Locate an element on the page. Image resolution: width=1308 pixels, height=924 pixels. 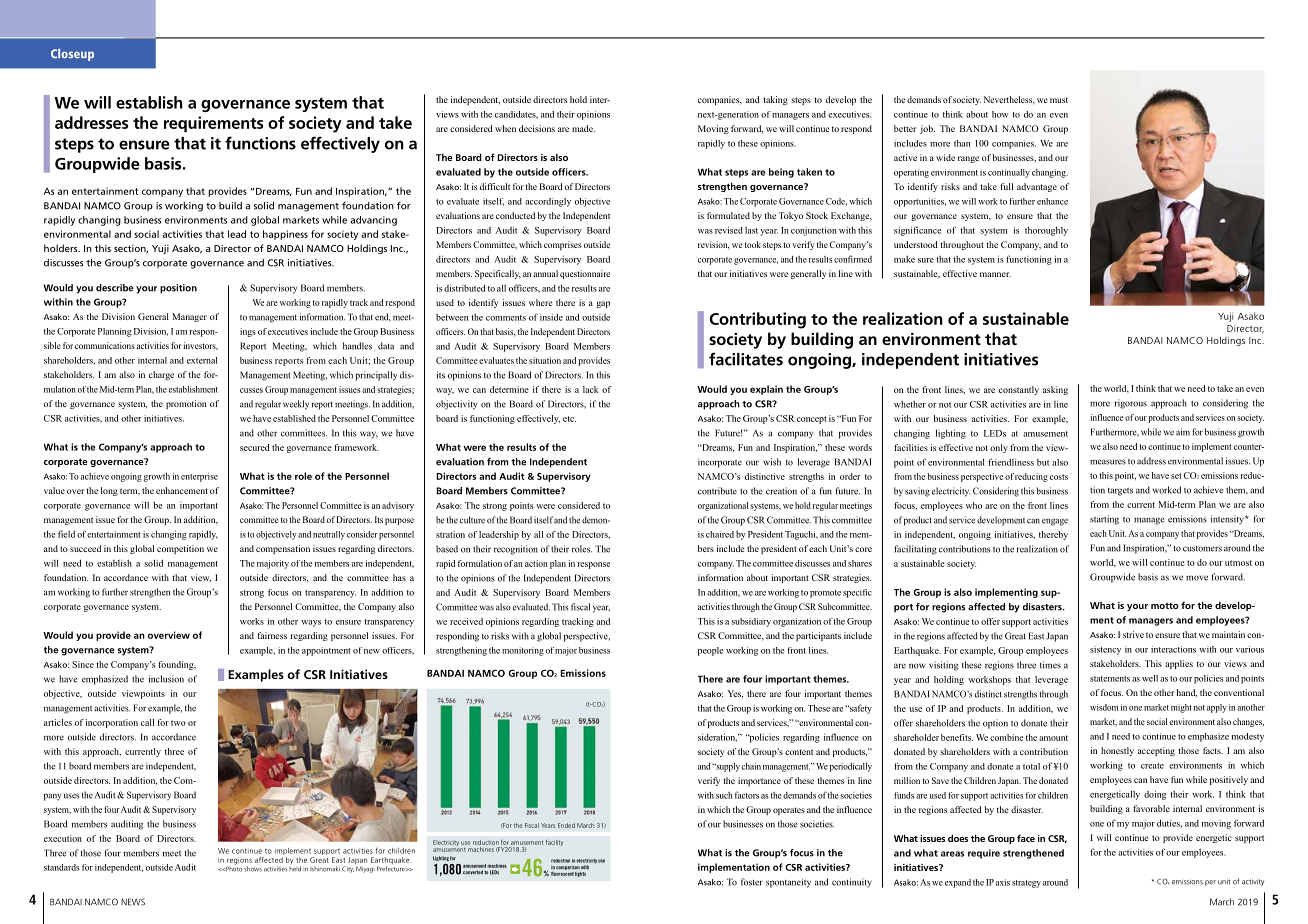
must is located at coordinates (1059, 100).
